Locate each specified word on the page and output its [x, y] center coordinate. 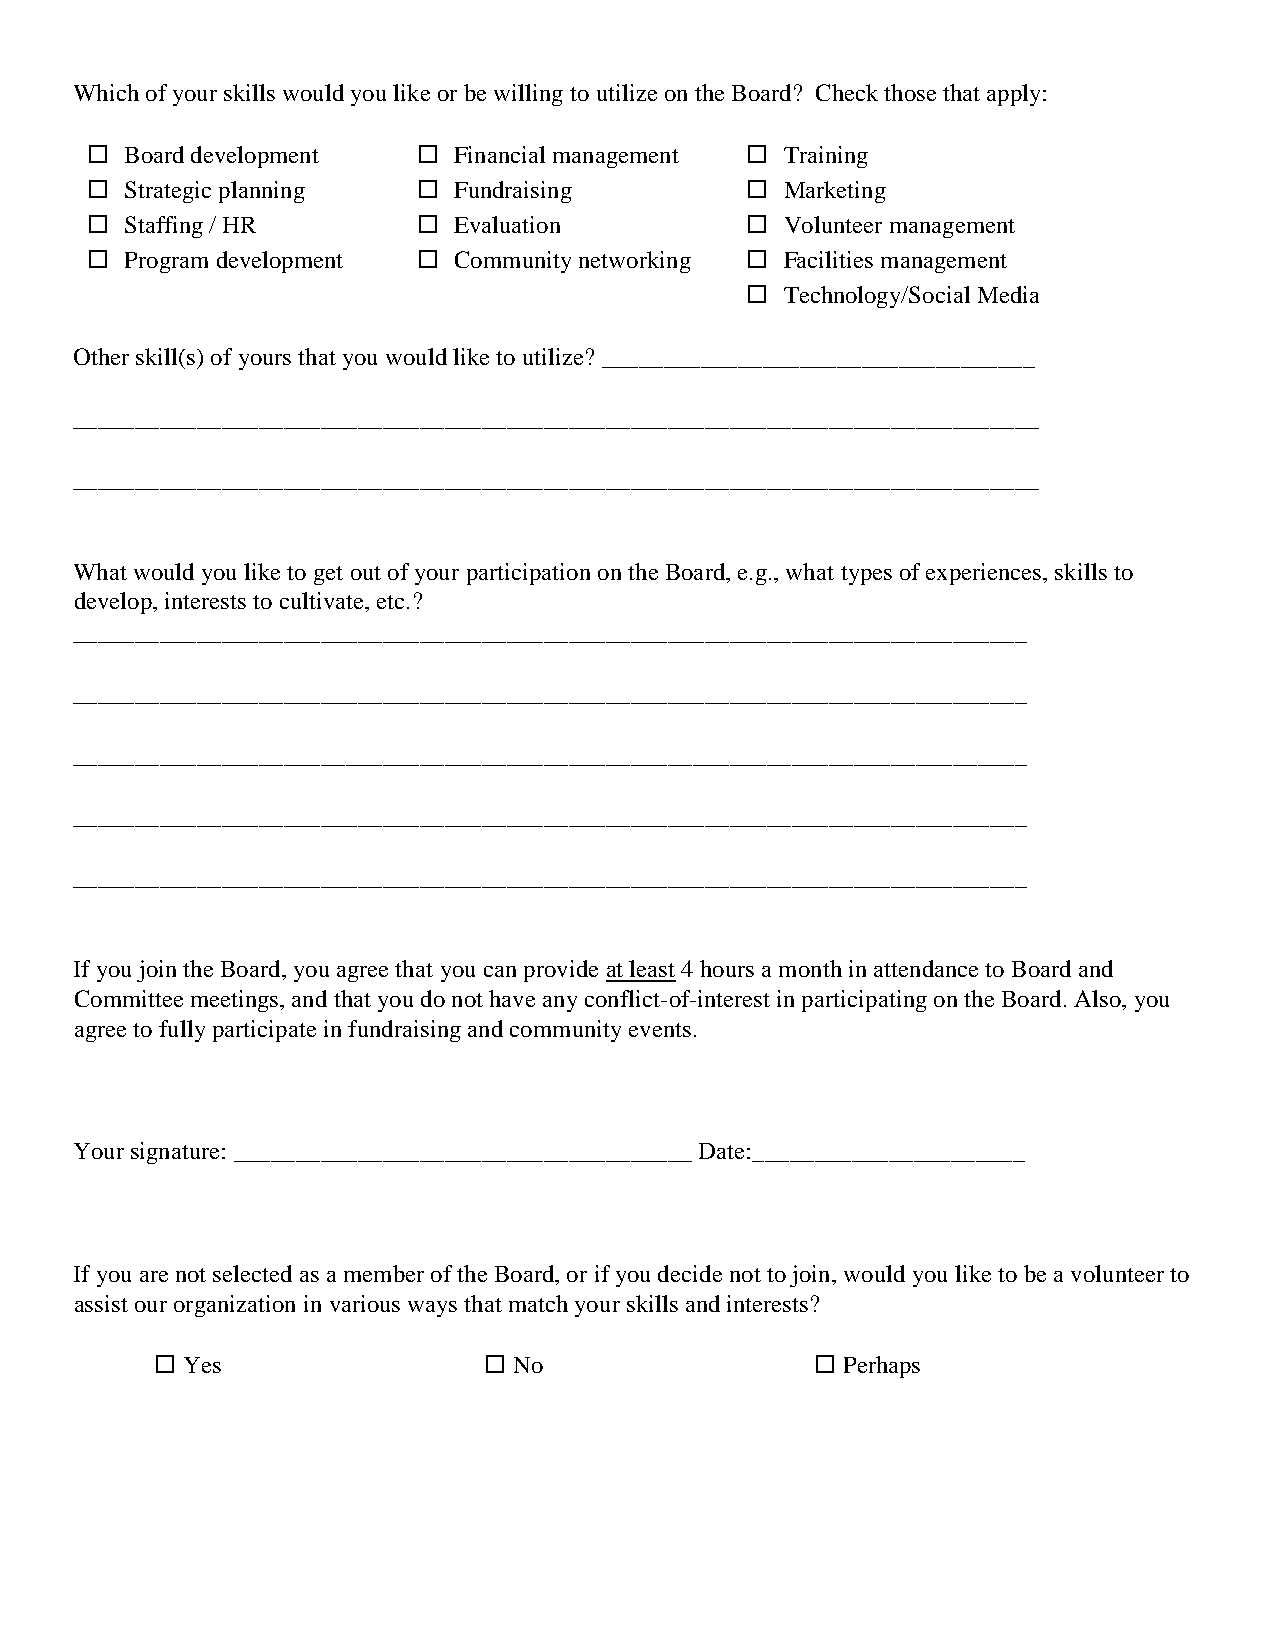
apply [1015, 95]
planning [262, 192]
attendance [926, 968]
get [328, 575]
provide [561, 971]
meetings [236, 1001]
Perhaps [882, 1367]
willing [528, 95]
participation [528, 574]
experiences [985, 574]
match [538, 1303]
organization [234, 1306]
